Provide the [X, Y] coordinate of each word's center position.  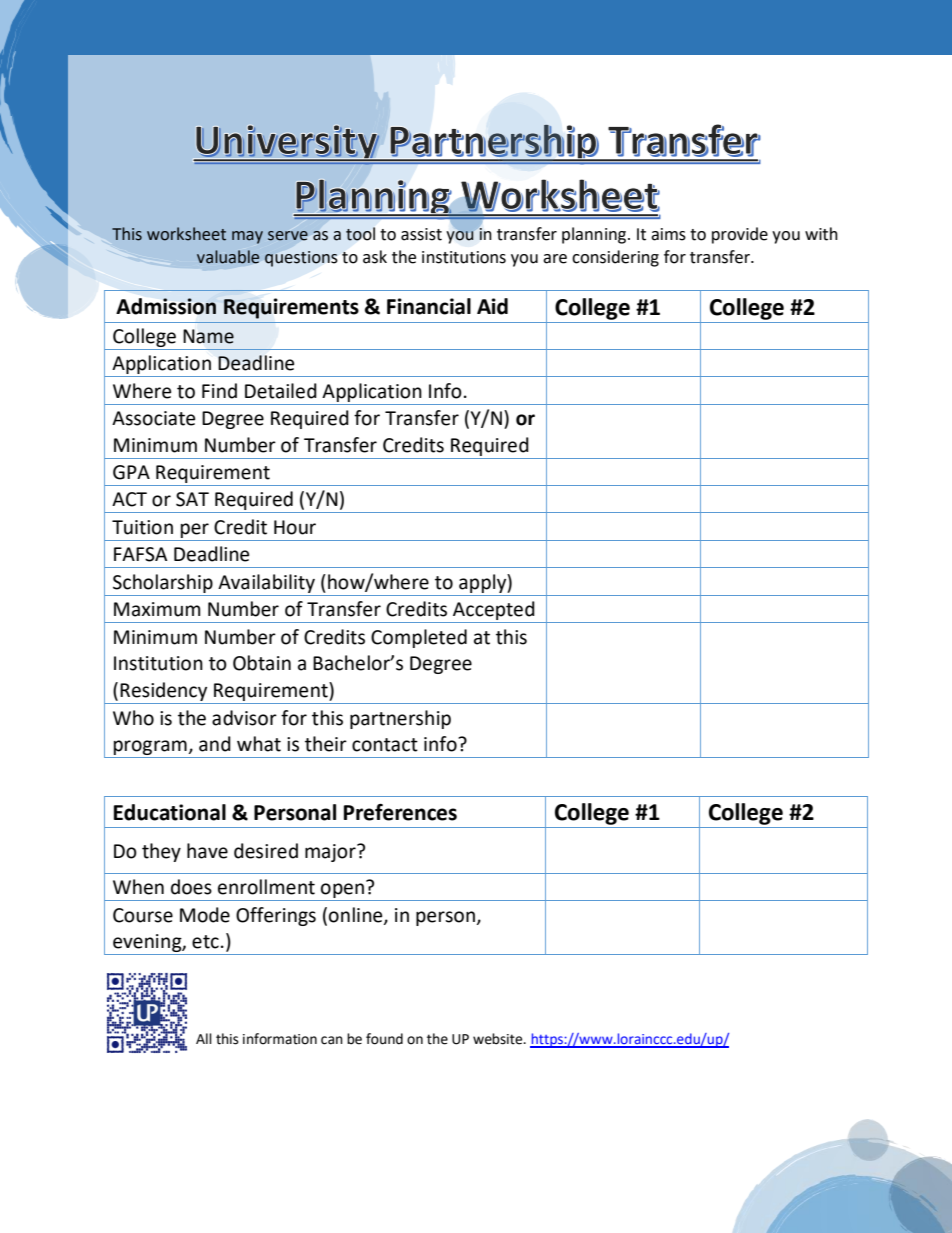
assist [421, 234]
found [384, 1039]
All [204, 1038]
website [499, 1039]
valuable [228, 257]
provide [740, 235]
